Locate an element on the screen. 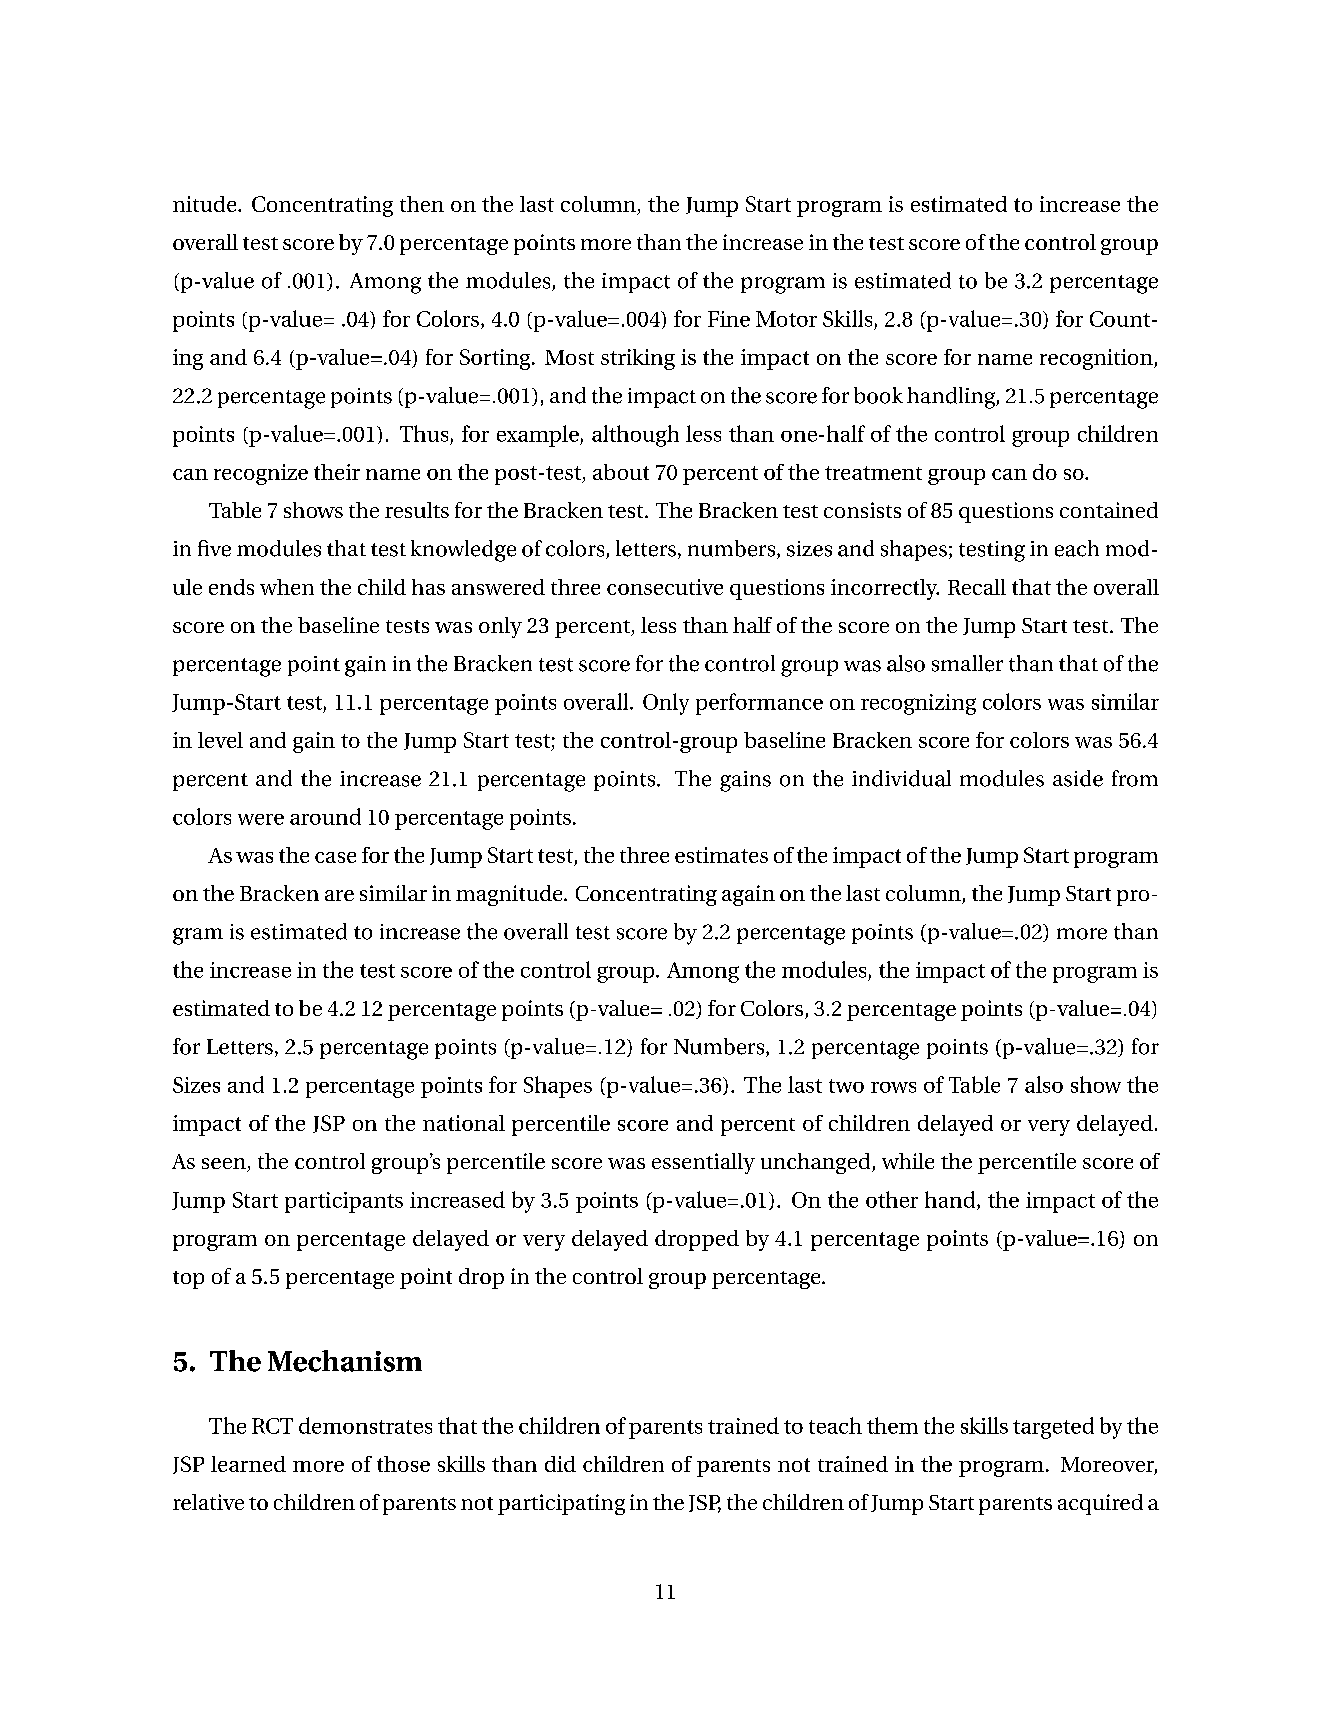 This screenshot has height=1722, width=1331. recognition is located at coordinates (1097, 359).
